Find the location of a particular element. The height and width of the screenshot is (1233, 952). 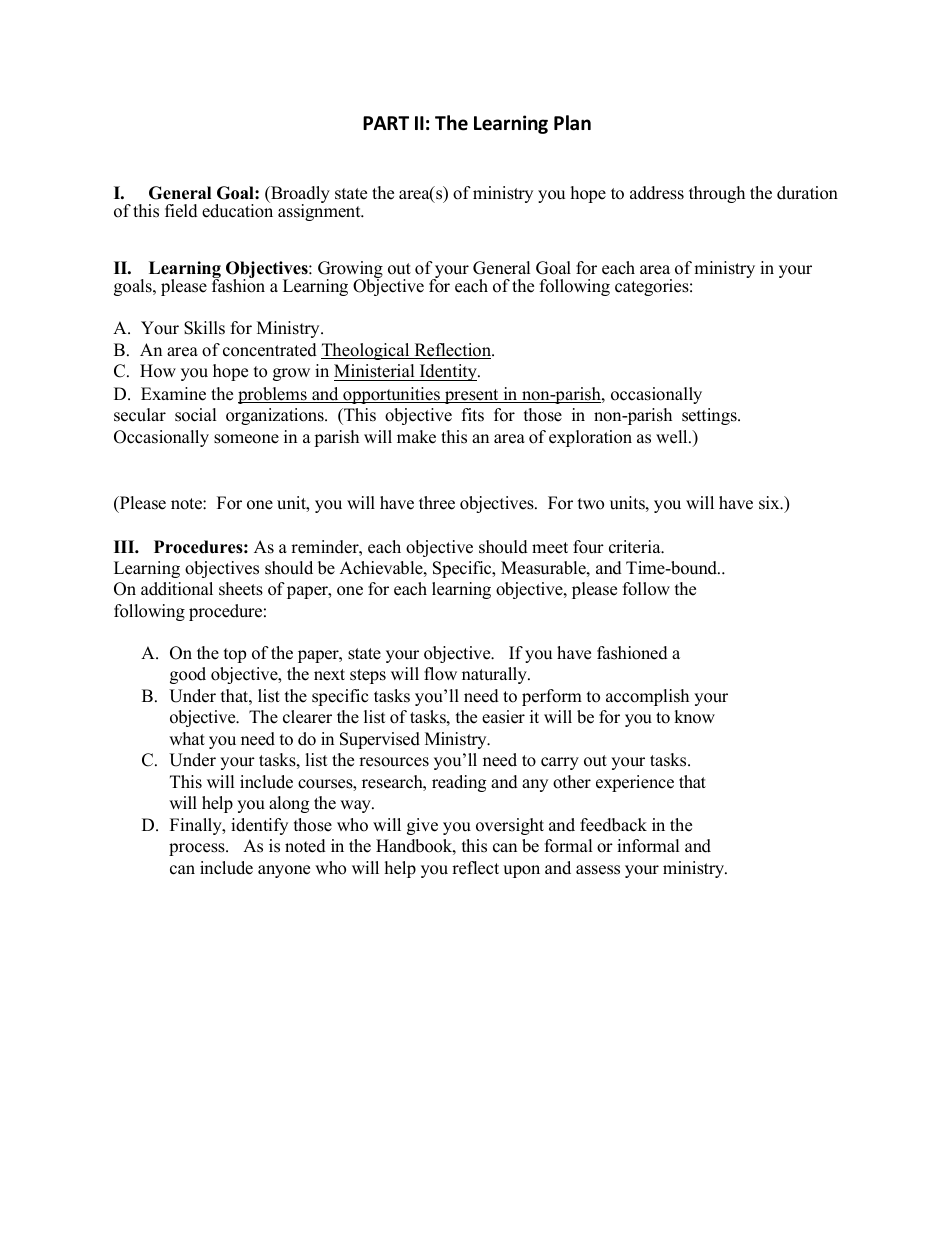

process is located at coordinates (198, 849).
